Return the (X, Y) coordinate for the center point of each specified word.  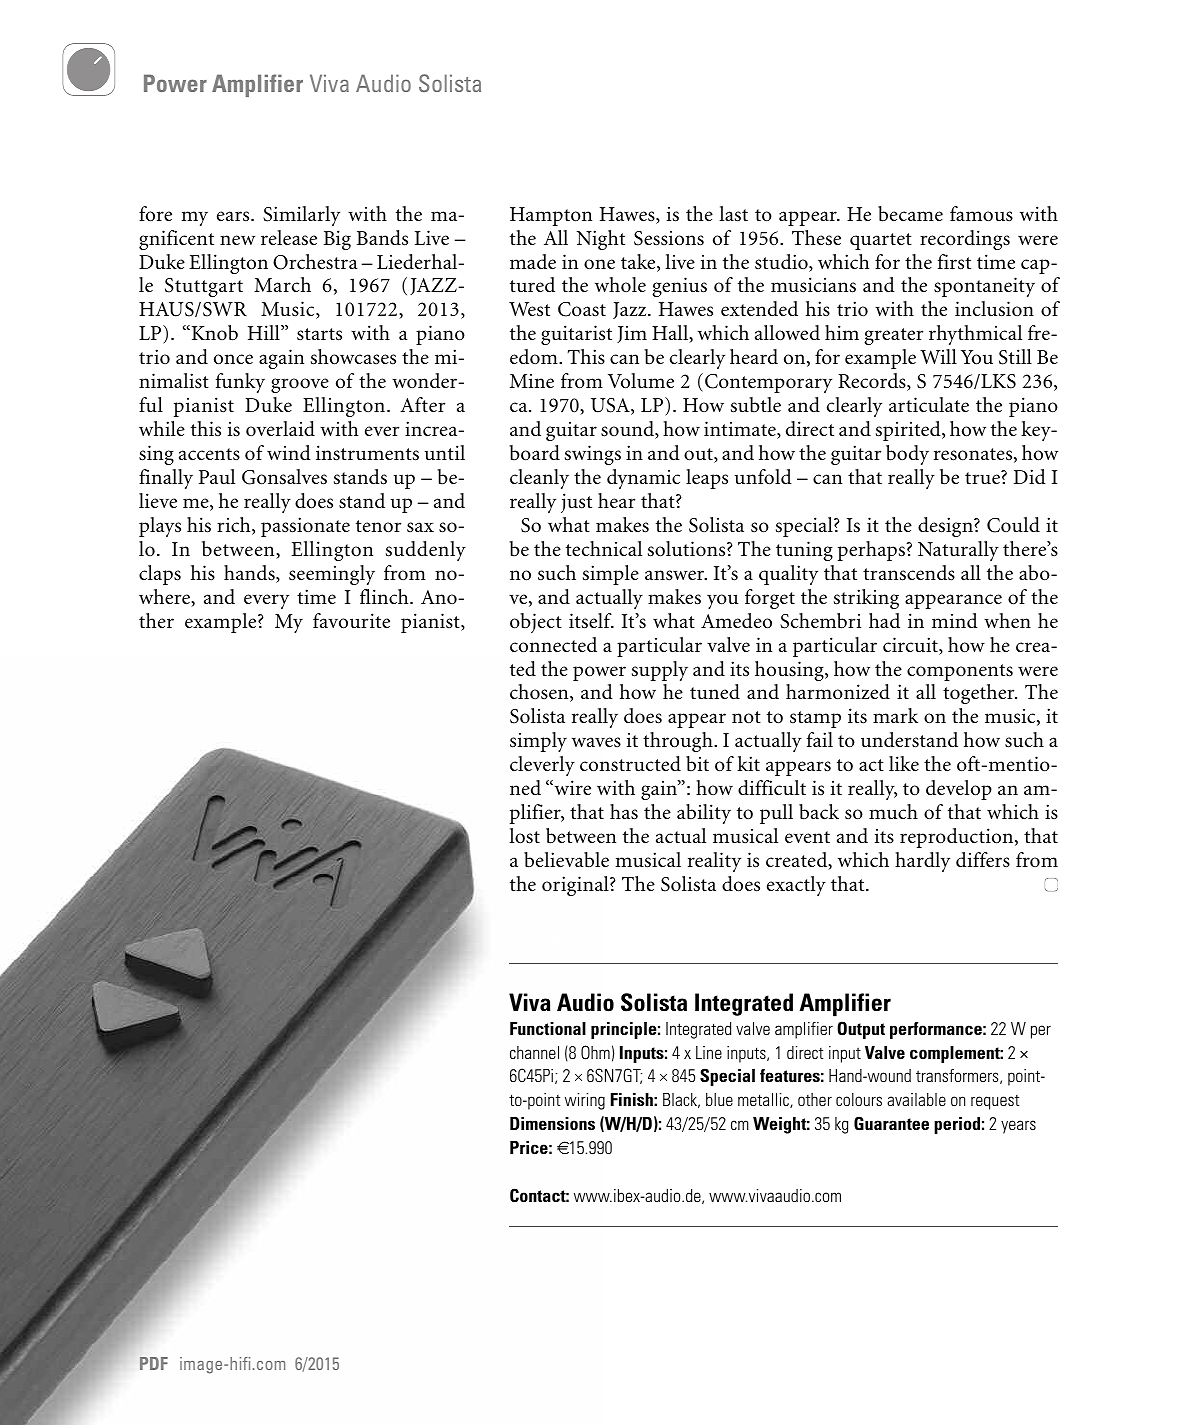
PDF (154, 1363)
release (289, 238)
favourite (351, 621)
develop (959, 790)
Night (601, 240)
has (624, 812)
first (954, 262)
